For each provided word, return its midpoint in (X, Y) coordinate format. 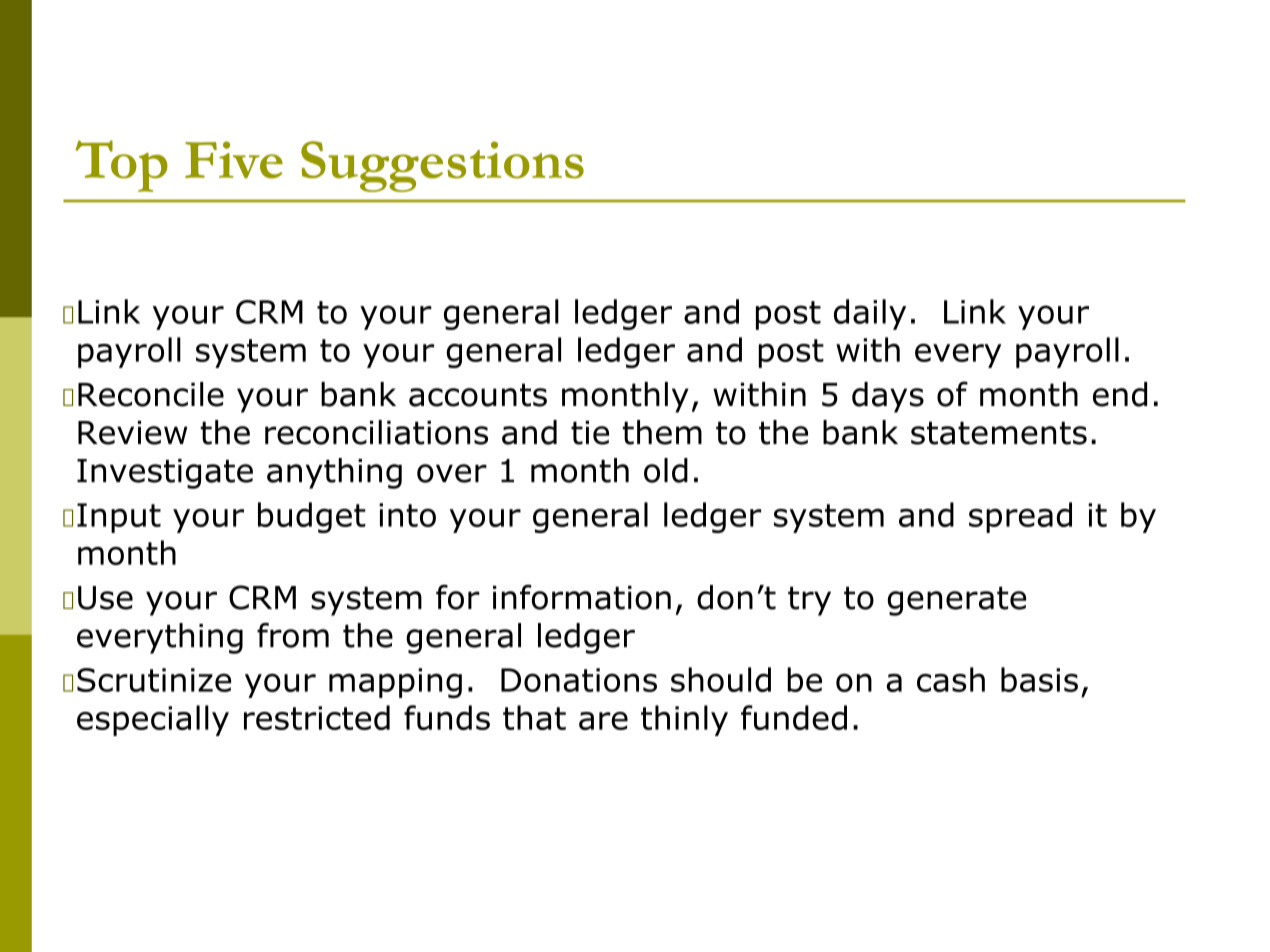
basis (1039, 679)
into (407, 515)
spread (1020, 517)
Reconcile (151, 394)
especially (153, 720)
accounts (478, 395)
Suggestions (442, 166)
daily (870, 314)
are (603, 721)
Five (234, 160)
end (1120, 394)
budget (312, 517)
